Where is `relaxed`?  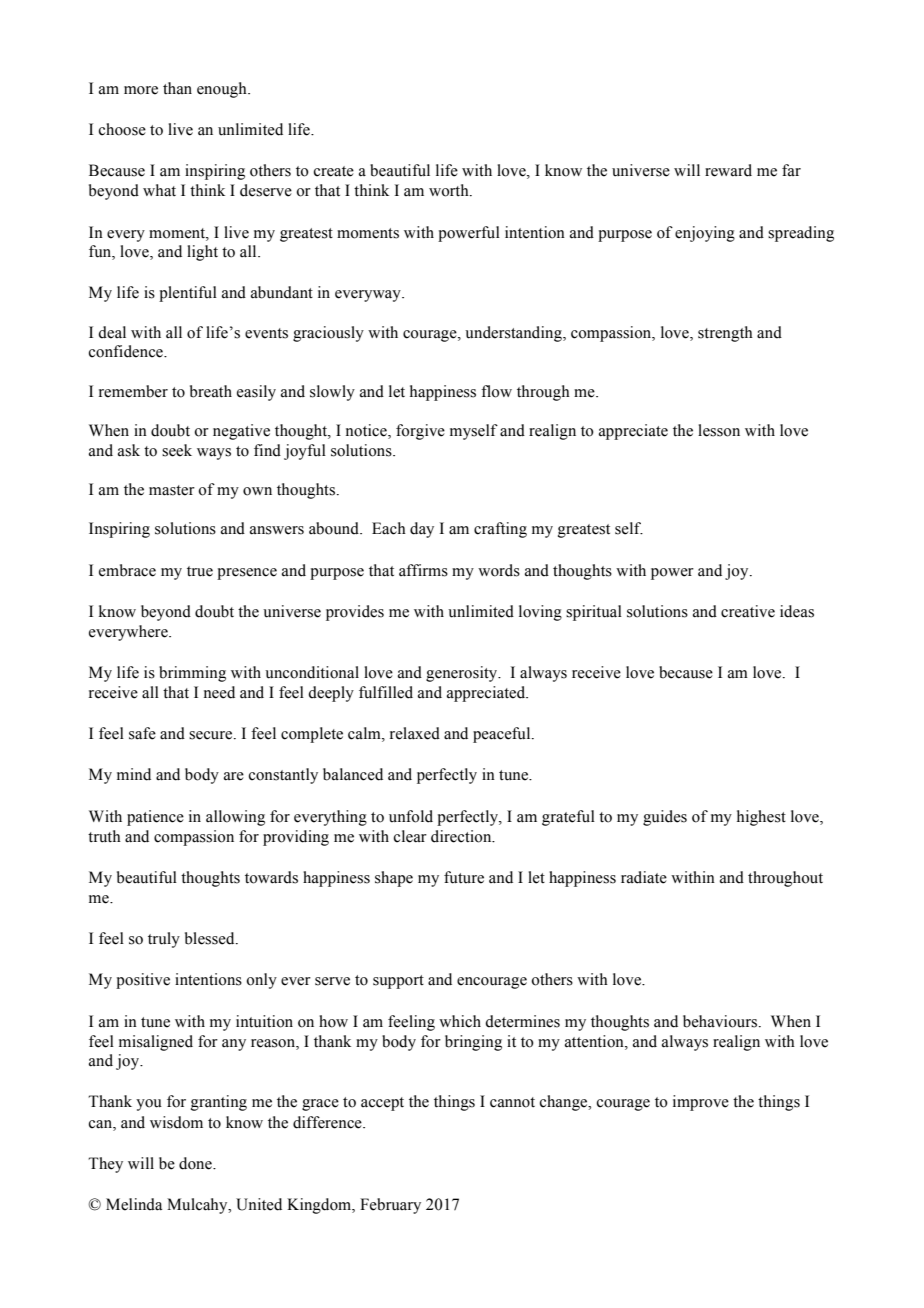 relaxed is located at coordinates (415, 733).
